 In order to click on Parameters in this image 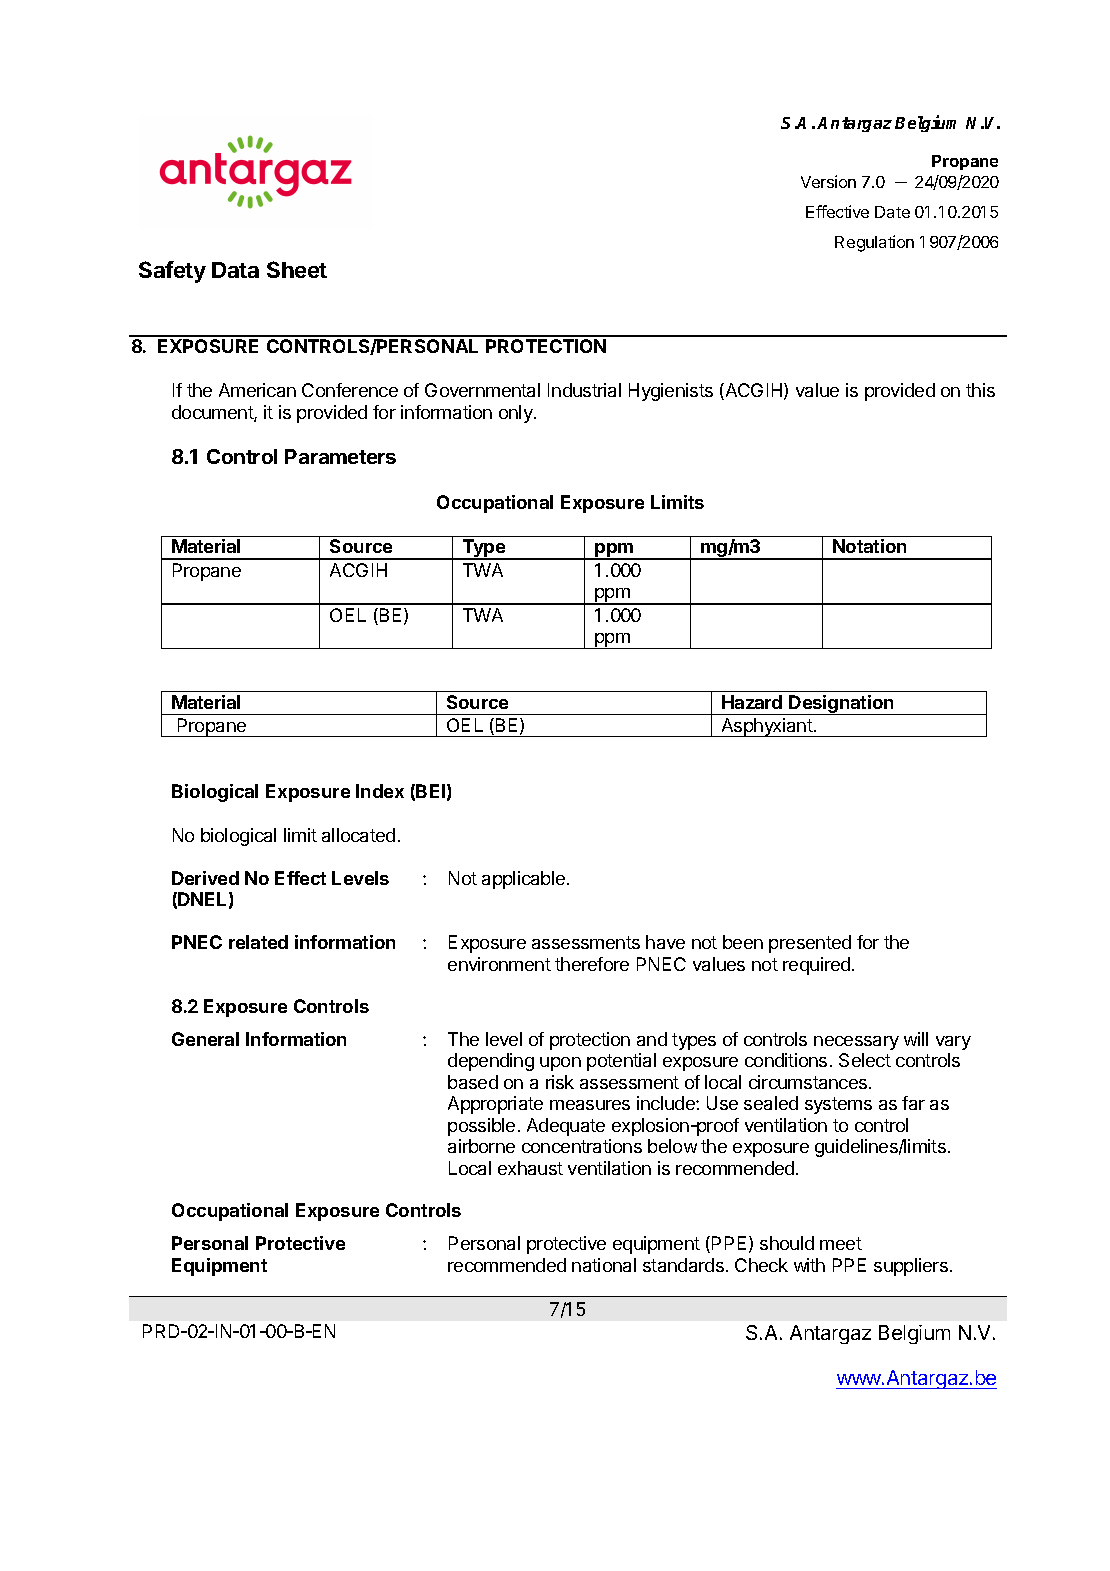, I will do `click(340, 456)`.
